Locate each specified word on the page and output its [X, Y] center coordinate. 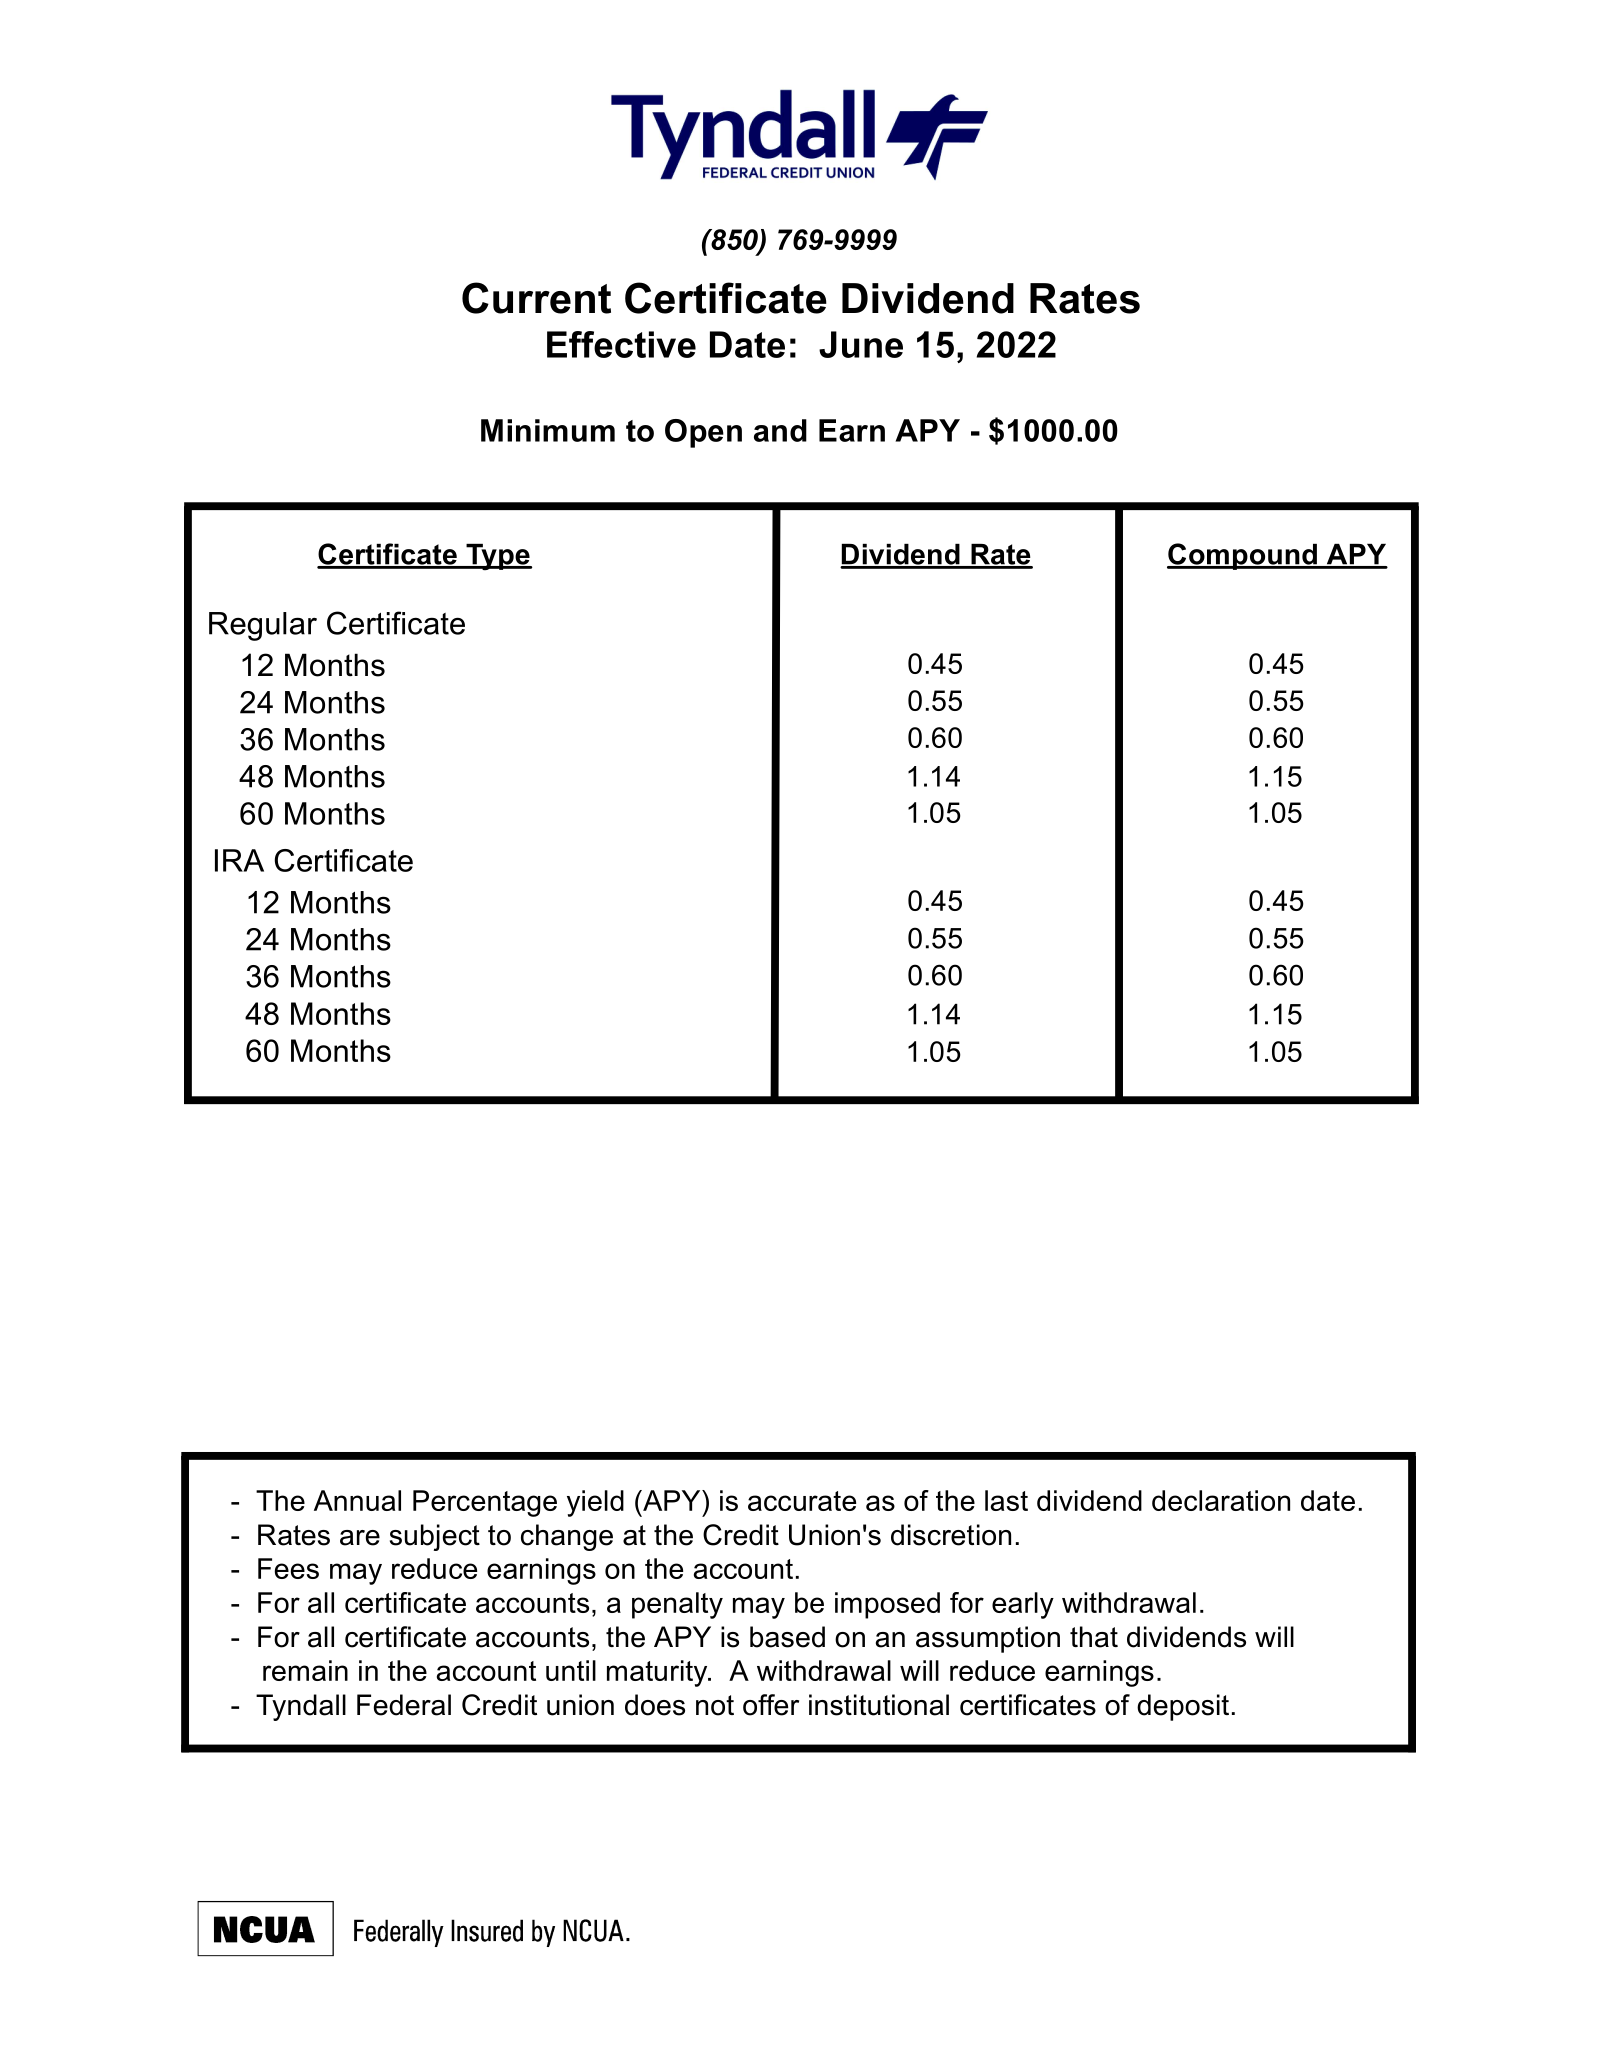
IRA [239, 860]
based [787, 1637]
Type [498, 557]
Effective [621, 344]
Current [536, 298]
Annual [357, 1500]
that [1094, 1637]
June [861, 344]
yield [595, 1503]
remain [305, 1670]
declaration [1221, 1500]
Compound [1243, 556]
